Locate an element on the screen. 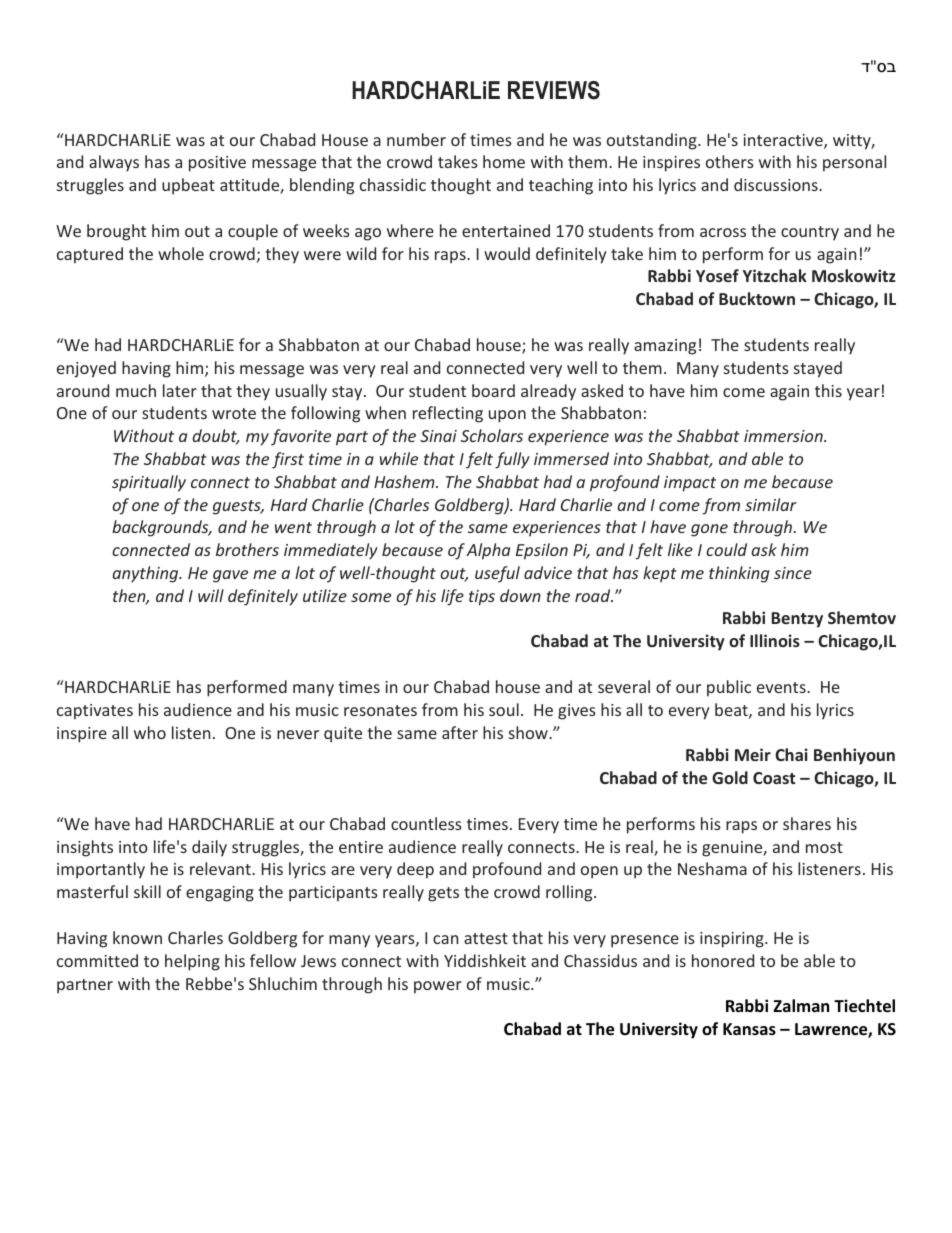 This screenshot has height=1233, width=952. thinking is located at coordinates (739, 574).
